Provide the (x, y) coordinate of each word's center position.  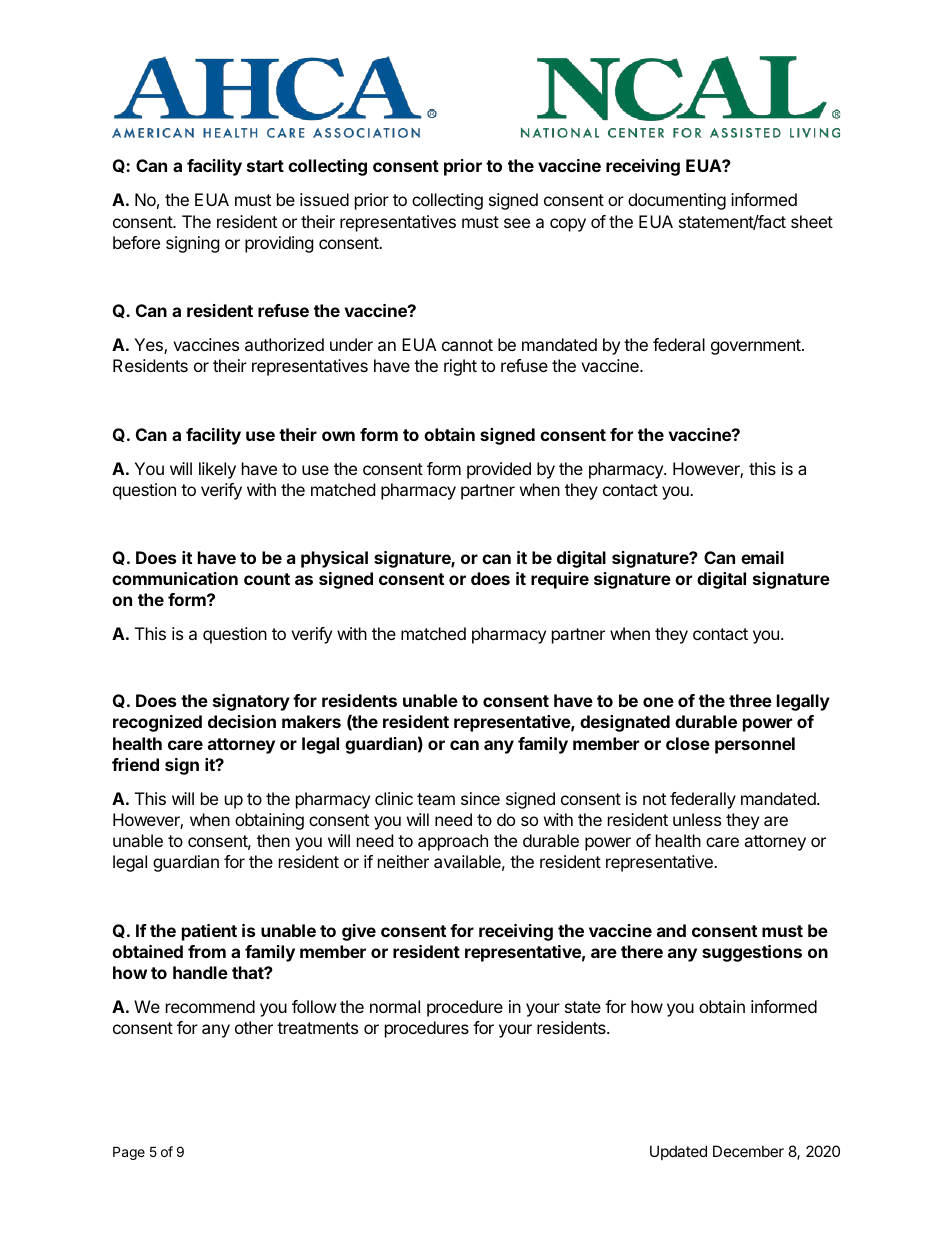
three (750, 700)
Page (129, 1153)
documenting (677, 201)
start (265, 166)
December (748, 1151)
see (517, 223)
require (560, 580)
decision (242, 721)
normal (395, 1006)
